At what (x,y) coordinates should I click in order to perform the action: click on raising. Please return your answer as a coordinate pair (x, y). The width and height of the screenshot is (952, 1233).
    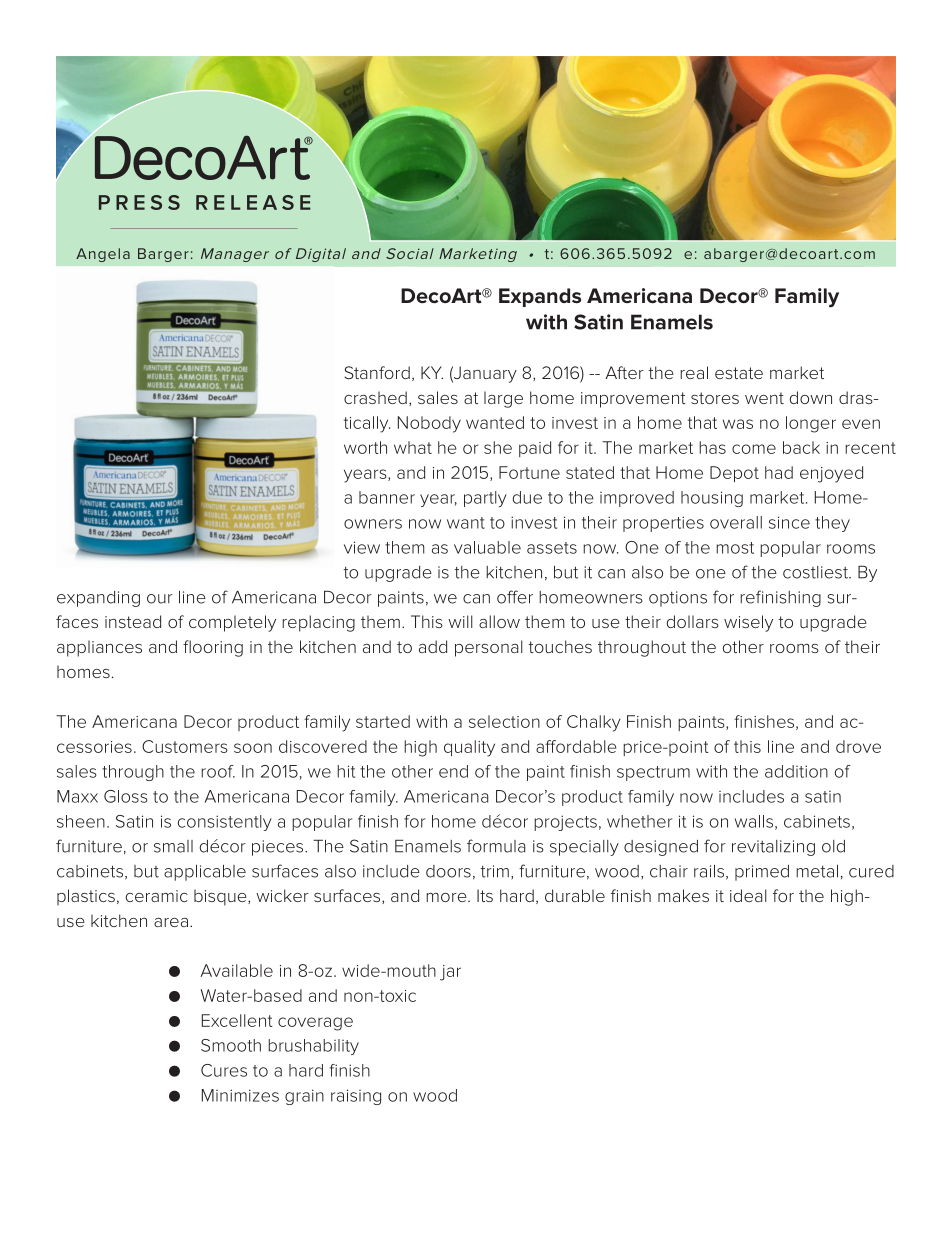
    Looking at the image, I should click on (356, 1097).
